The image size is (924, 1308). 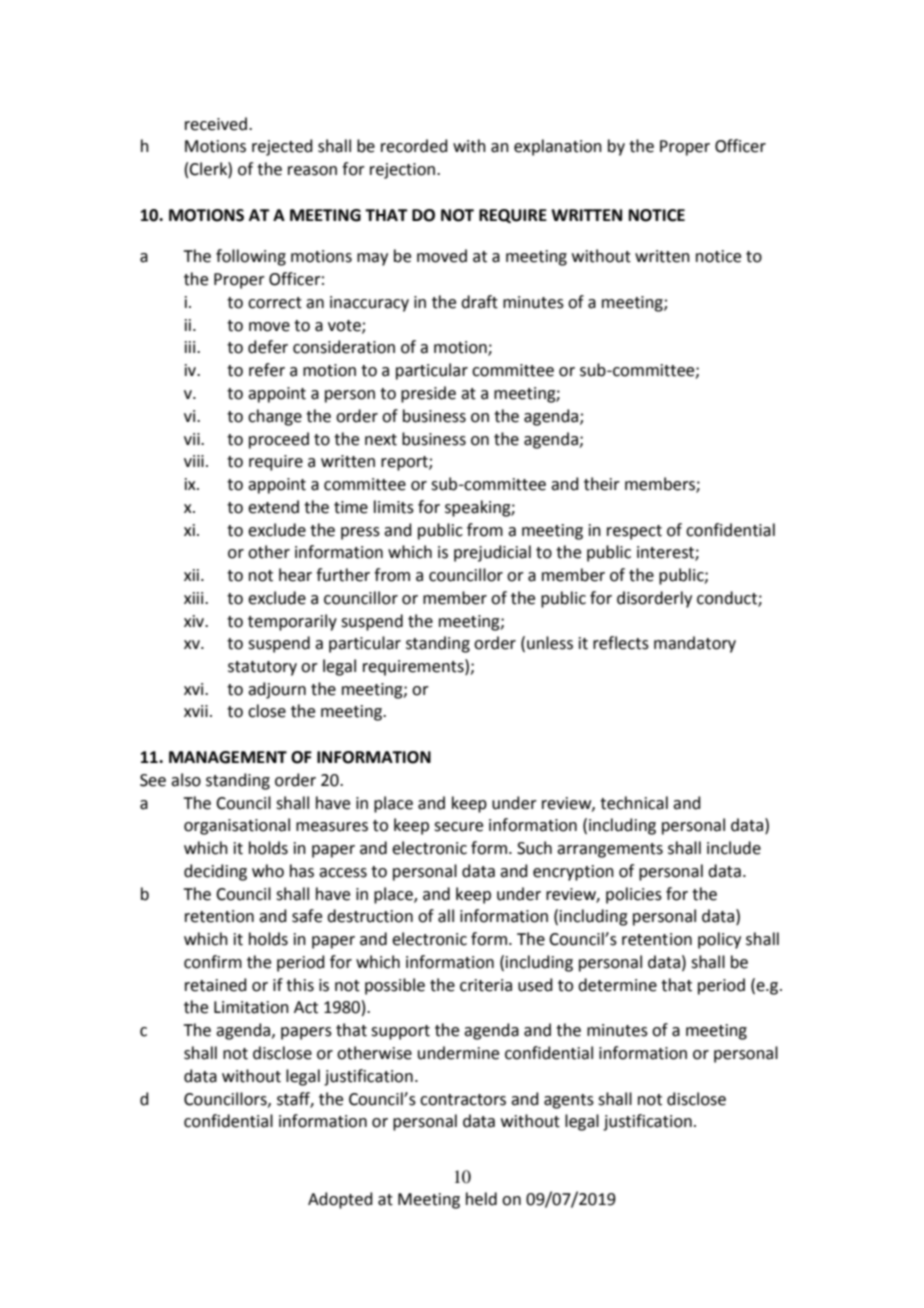 I want to click on technical, so click(x=634, y=803).
